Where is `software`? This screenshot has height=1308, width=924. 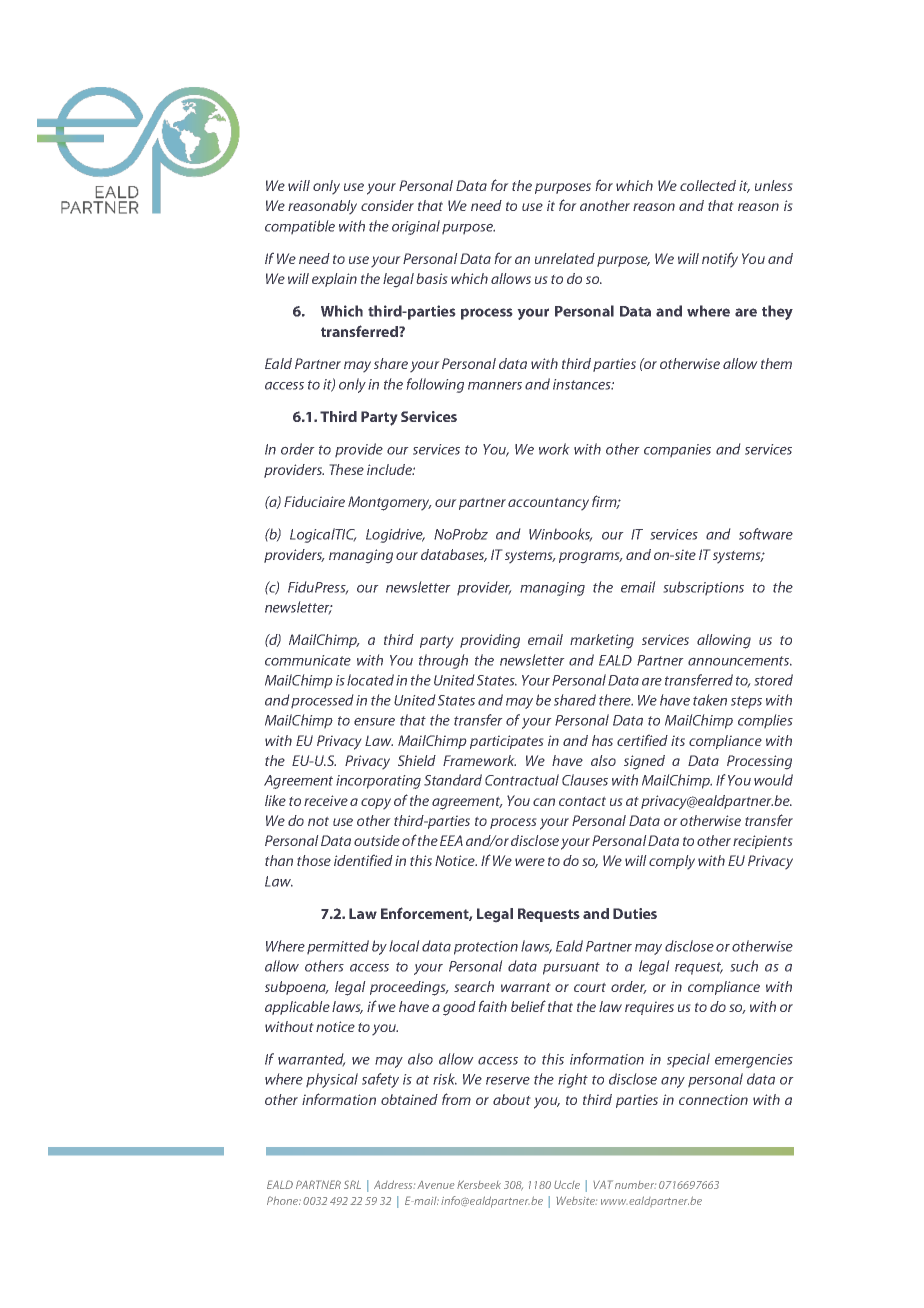
software is located at coordinates (766, 534).
